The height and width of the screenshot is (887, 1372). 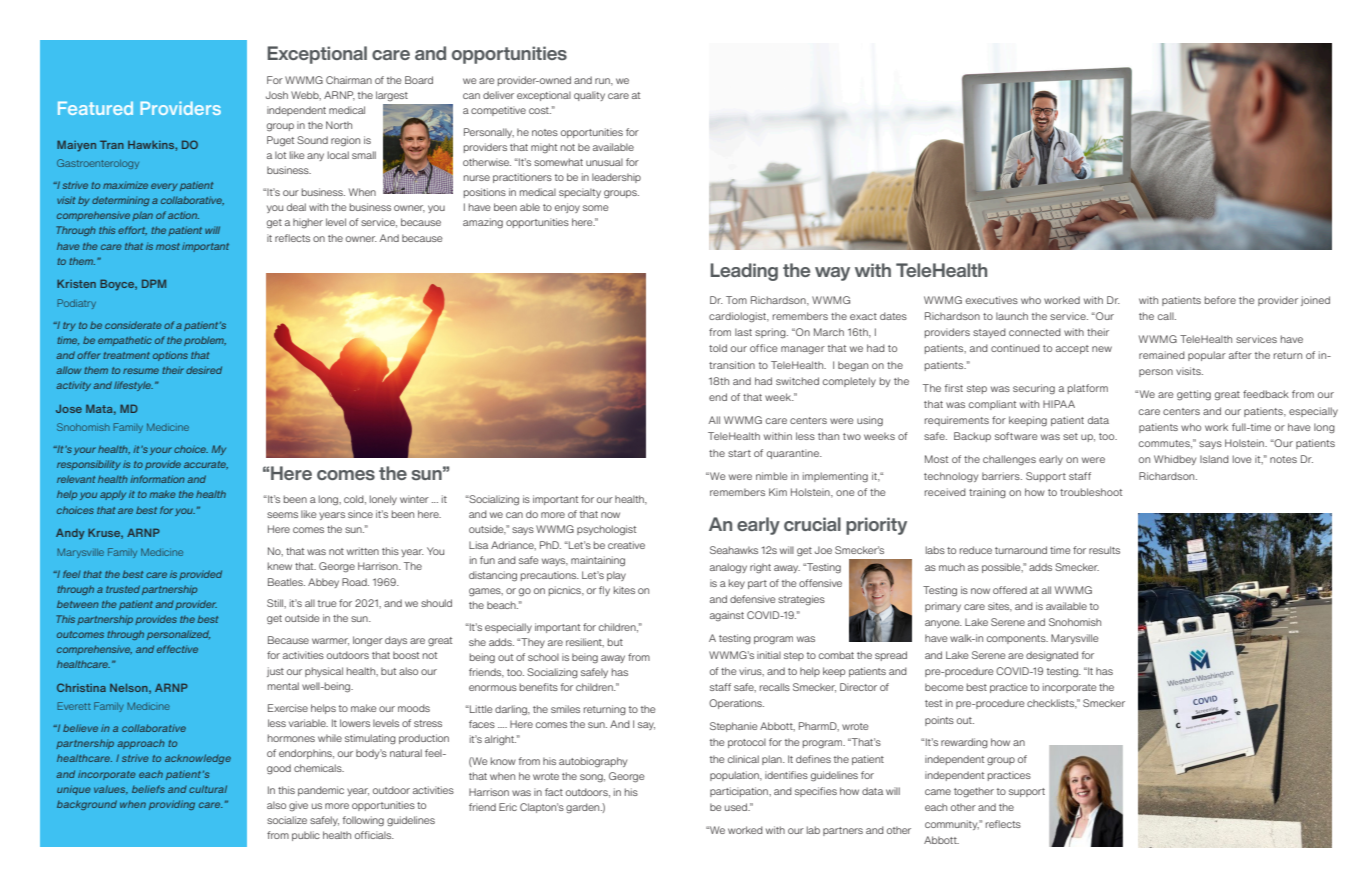 What do you see at coordinates (604, 162) in the screenshot?
I see `unusual` at bounding box center [604, 162].
